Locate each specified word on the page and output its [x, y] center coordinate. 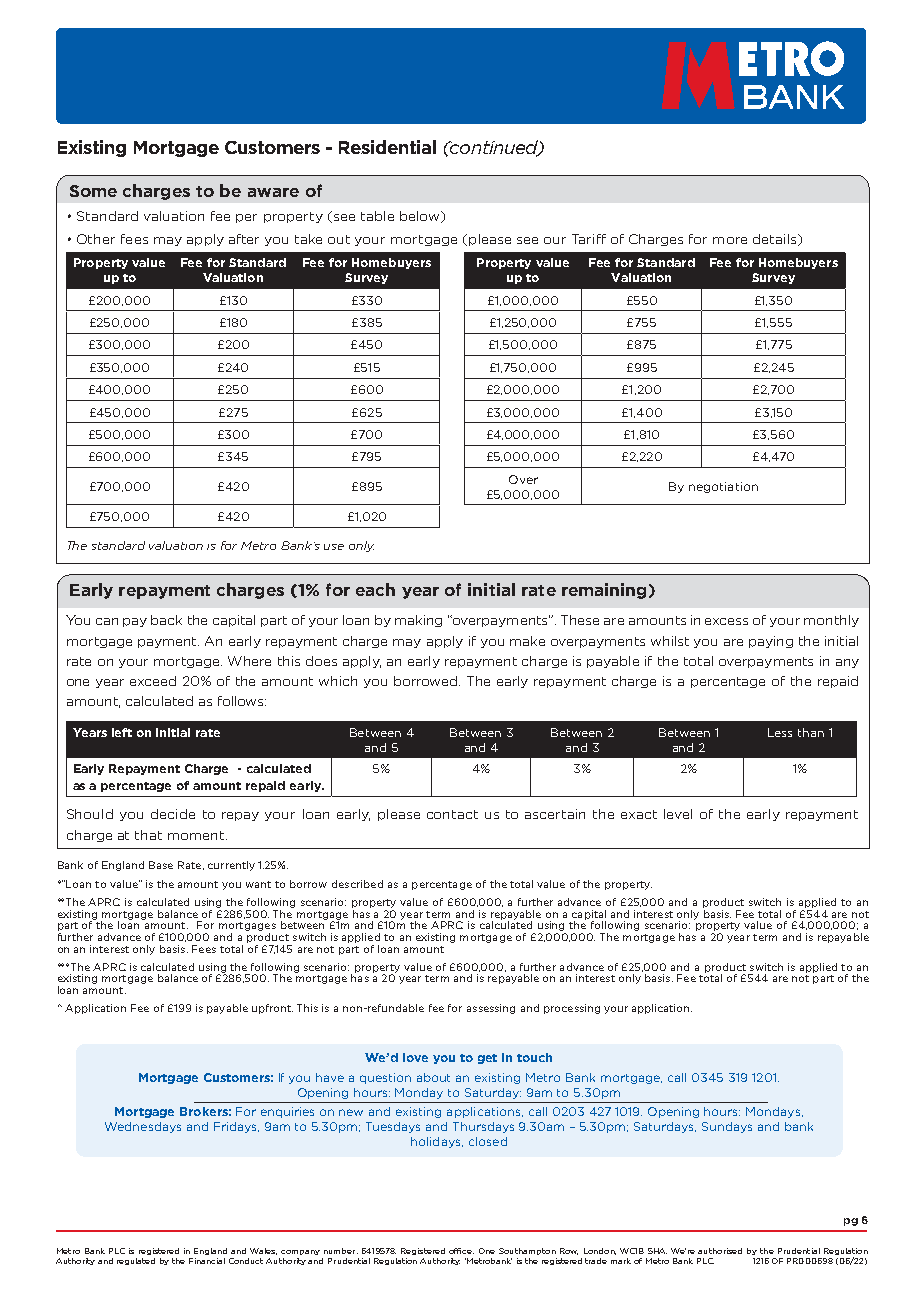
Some [93, 191]
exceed [153, 681]
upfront [272, 1009]
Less [780, 732]
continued [494, 148]
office [461, 1251]
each [375, 589]
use [334, 547]
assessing [491, 1009]
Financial [207, 1261]
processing [572, 1009]
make [527, 641]
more [730, 240]
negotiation [723, 487]
